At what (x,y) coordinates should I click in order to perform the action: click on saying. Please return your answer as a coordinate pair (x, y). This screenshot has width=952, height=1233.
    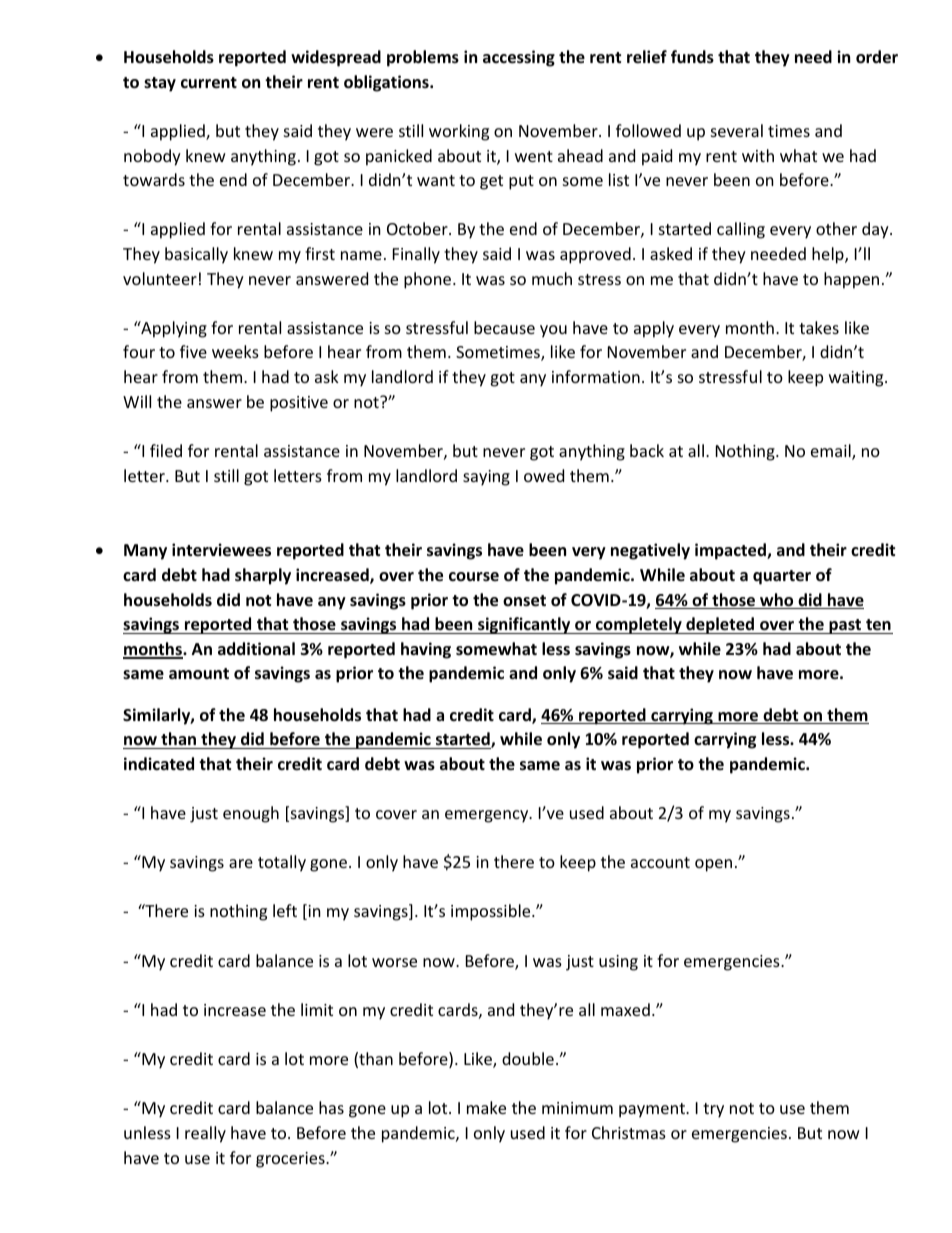
    Looking at the image, I should click on (486, 478).
